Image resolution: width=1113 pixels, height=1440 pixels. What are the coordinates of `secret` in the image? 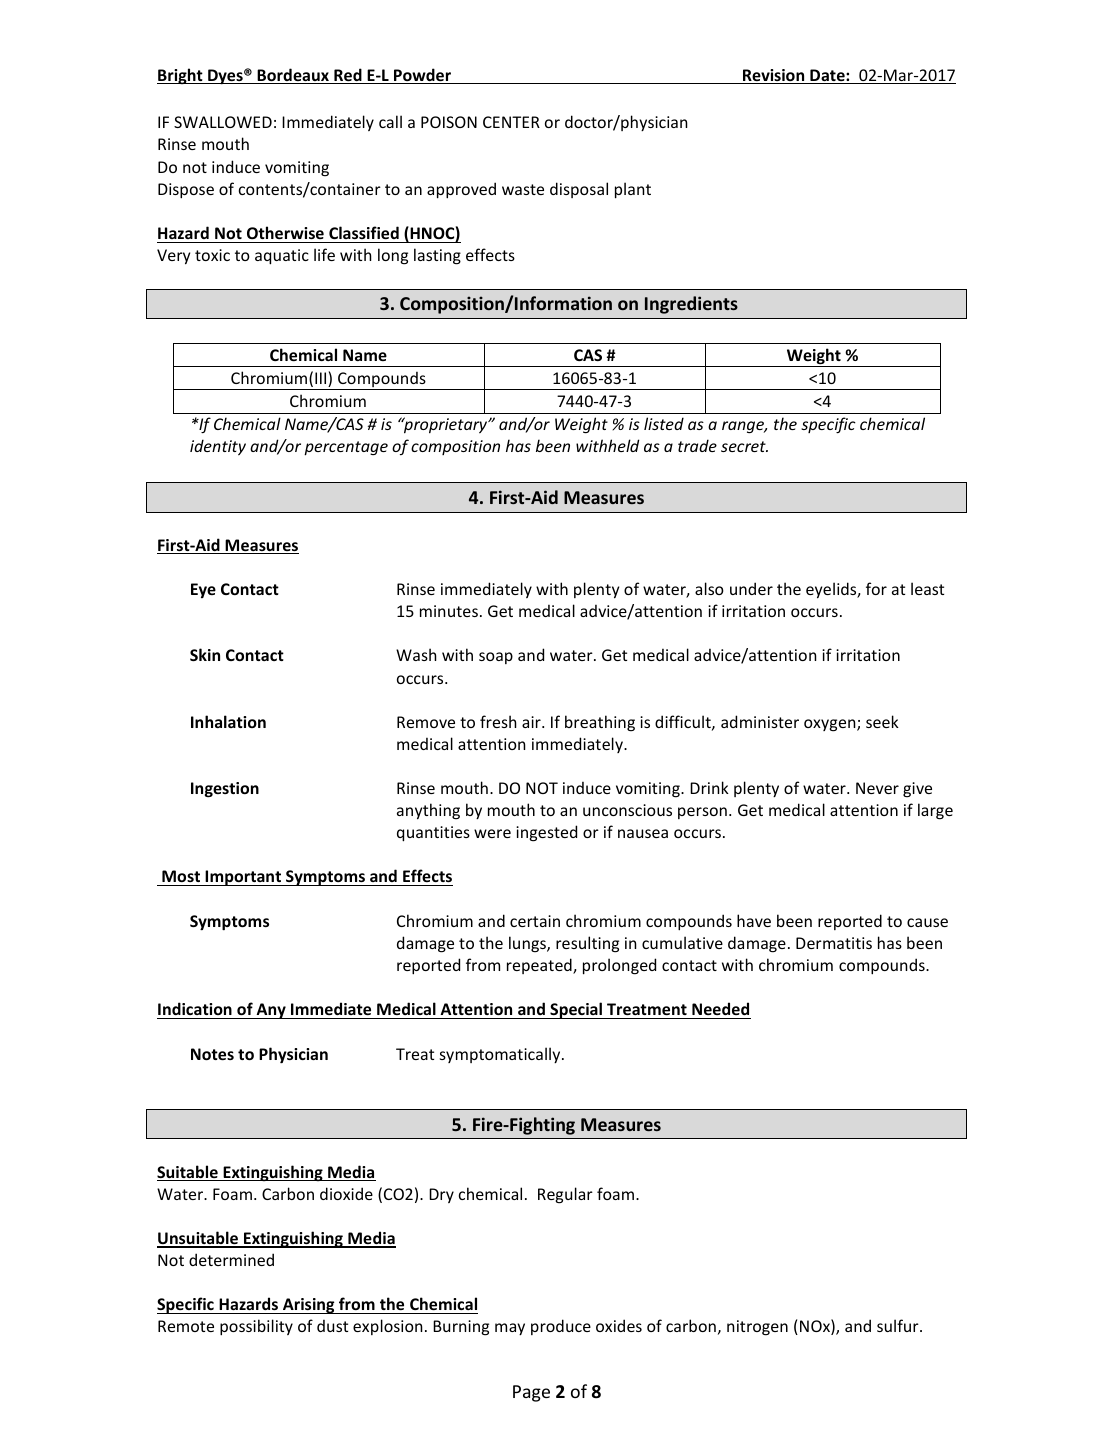 It's located at (744, 446).
